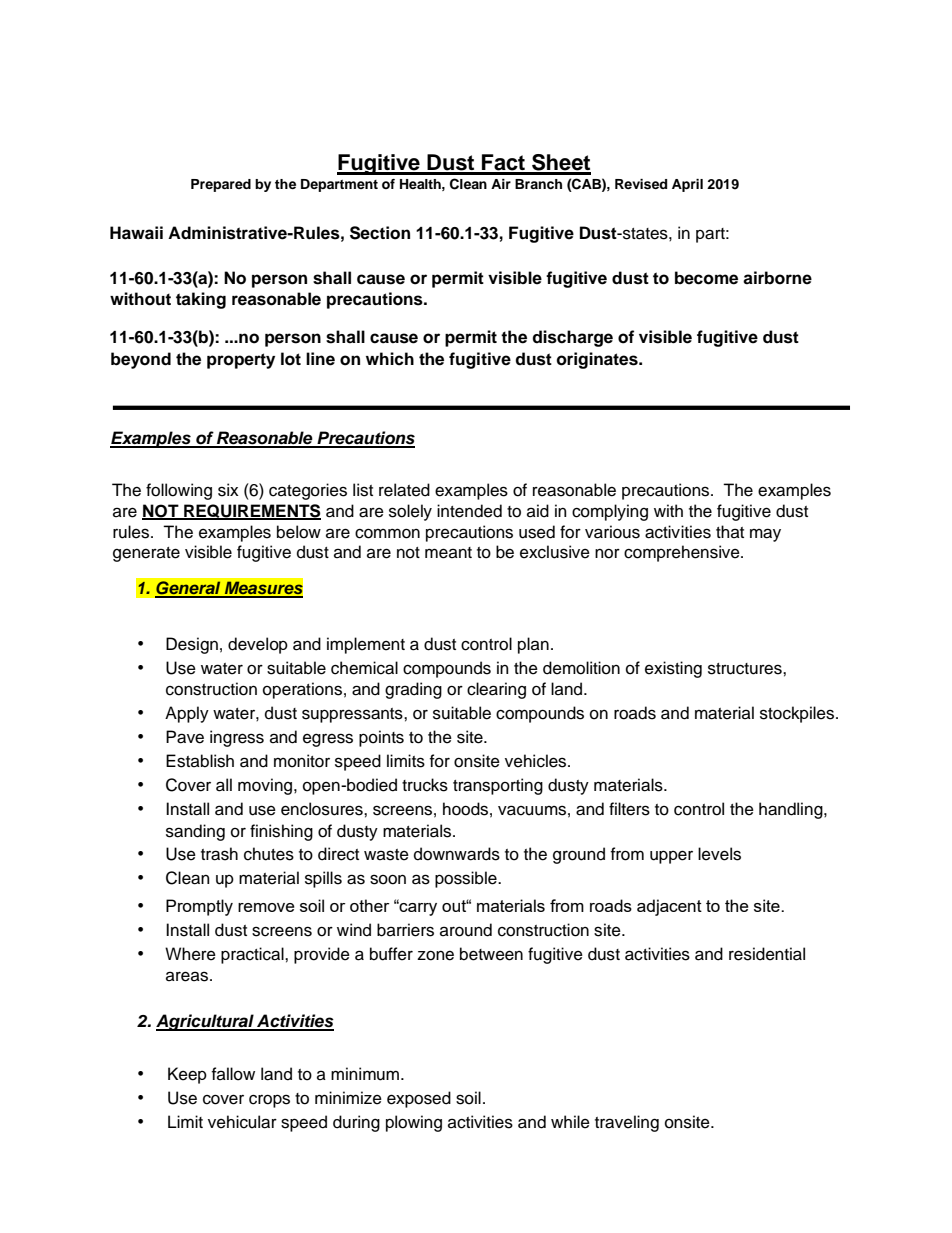 The height and width of the image is (1233, 952). Describe the element at coordinates (687, 185) in the image. I see `April` at that location.
